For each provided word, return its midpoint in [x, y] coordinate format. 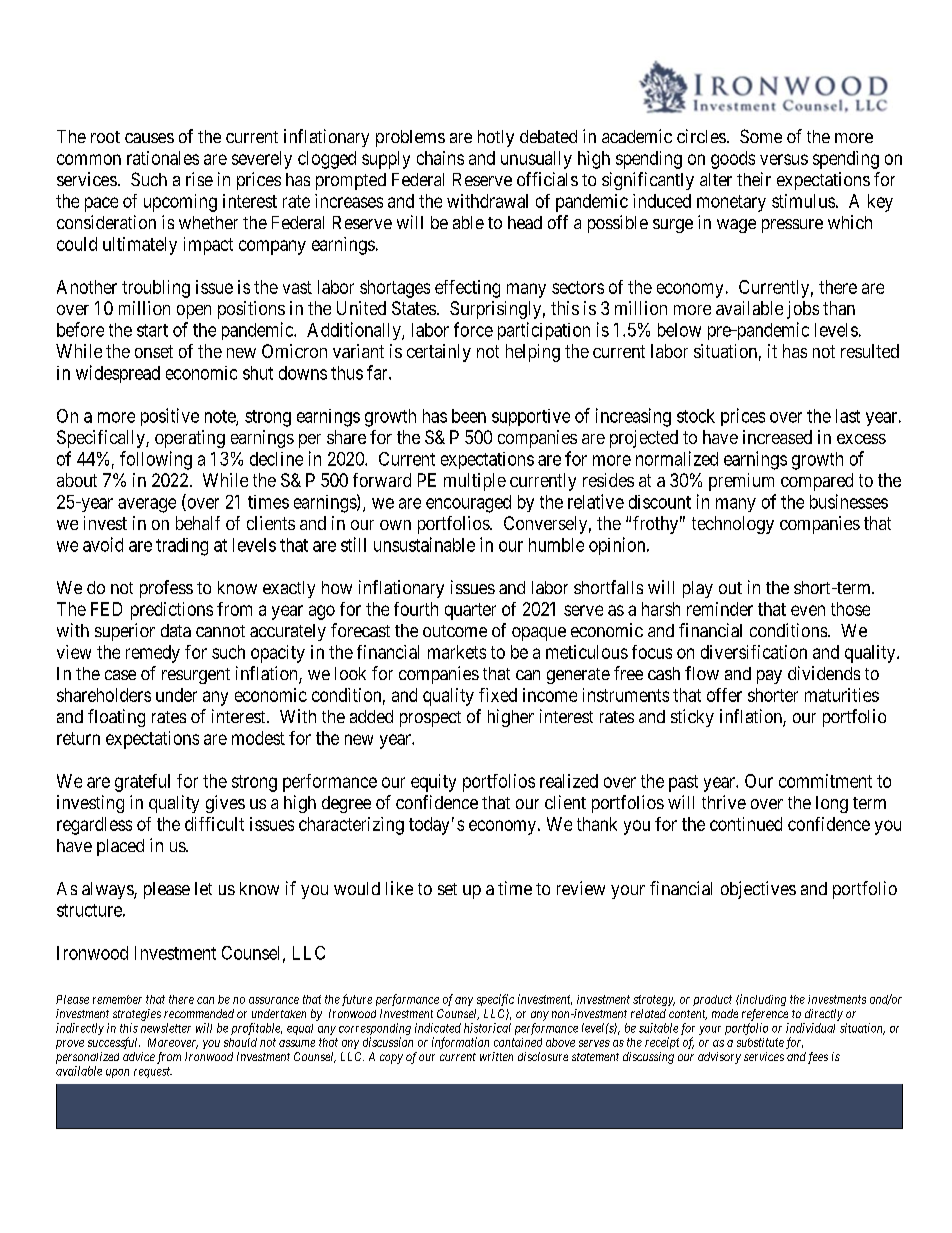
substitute [760, 1042]
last [848, 416]
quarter [470, 611]
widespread [118, 374]
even [808, 610]
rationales [163, 158]
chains [440, 158]
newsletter [166, 1028]
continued [746, 824]
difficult [214, 824]
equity [433, 783]
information [460, 1043]
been [469, 416]
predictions [172, 611]
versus [784, 159]
